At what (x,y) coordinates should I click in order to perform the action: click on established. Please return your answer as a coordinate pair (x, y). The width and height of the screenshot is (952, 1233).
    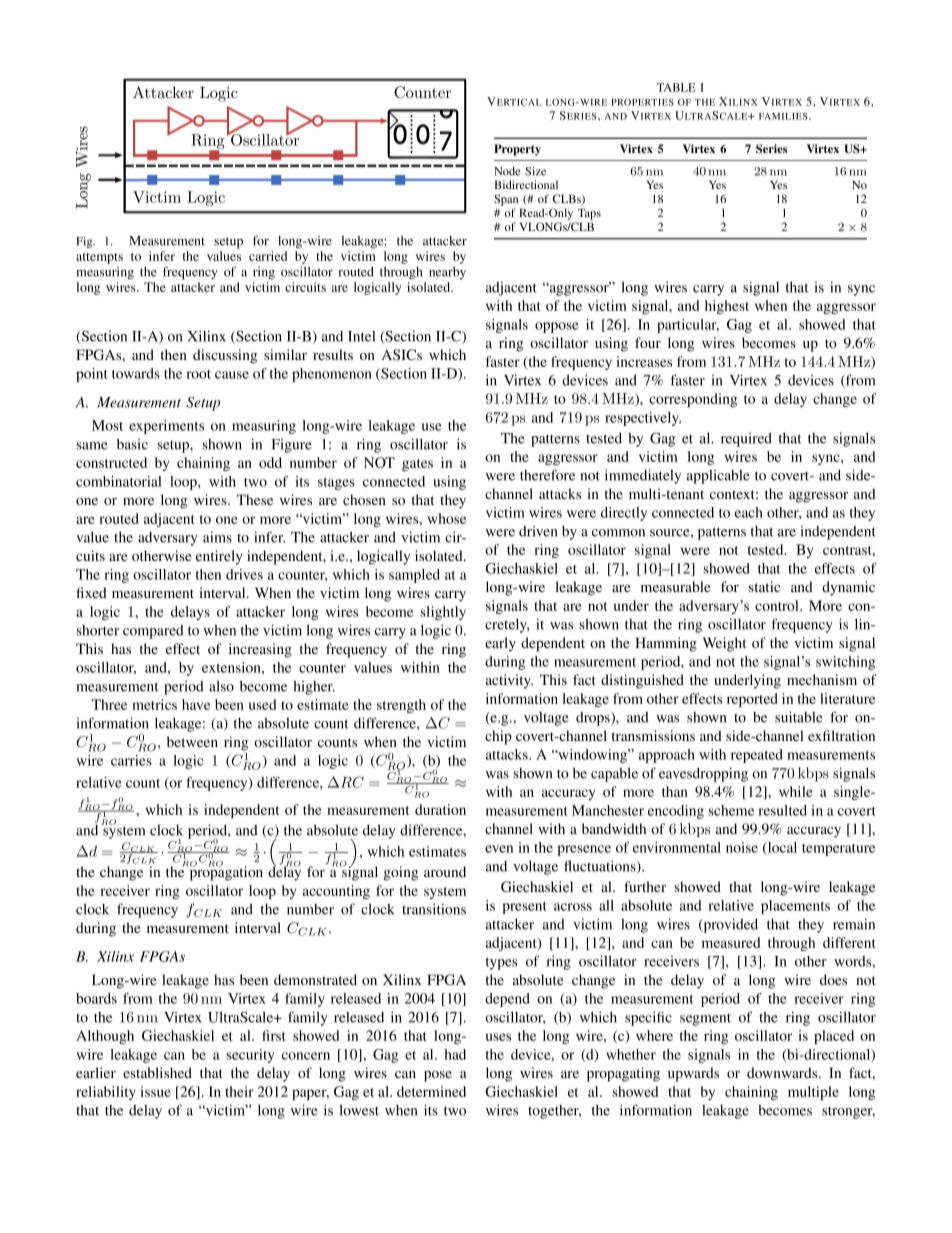
    Looking at the image, I should click on (157, 1072).
